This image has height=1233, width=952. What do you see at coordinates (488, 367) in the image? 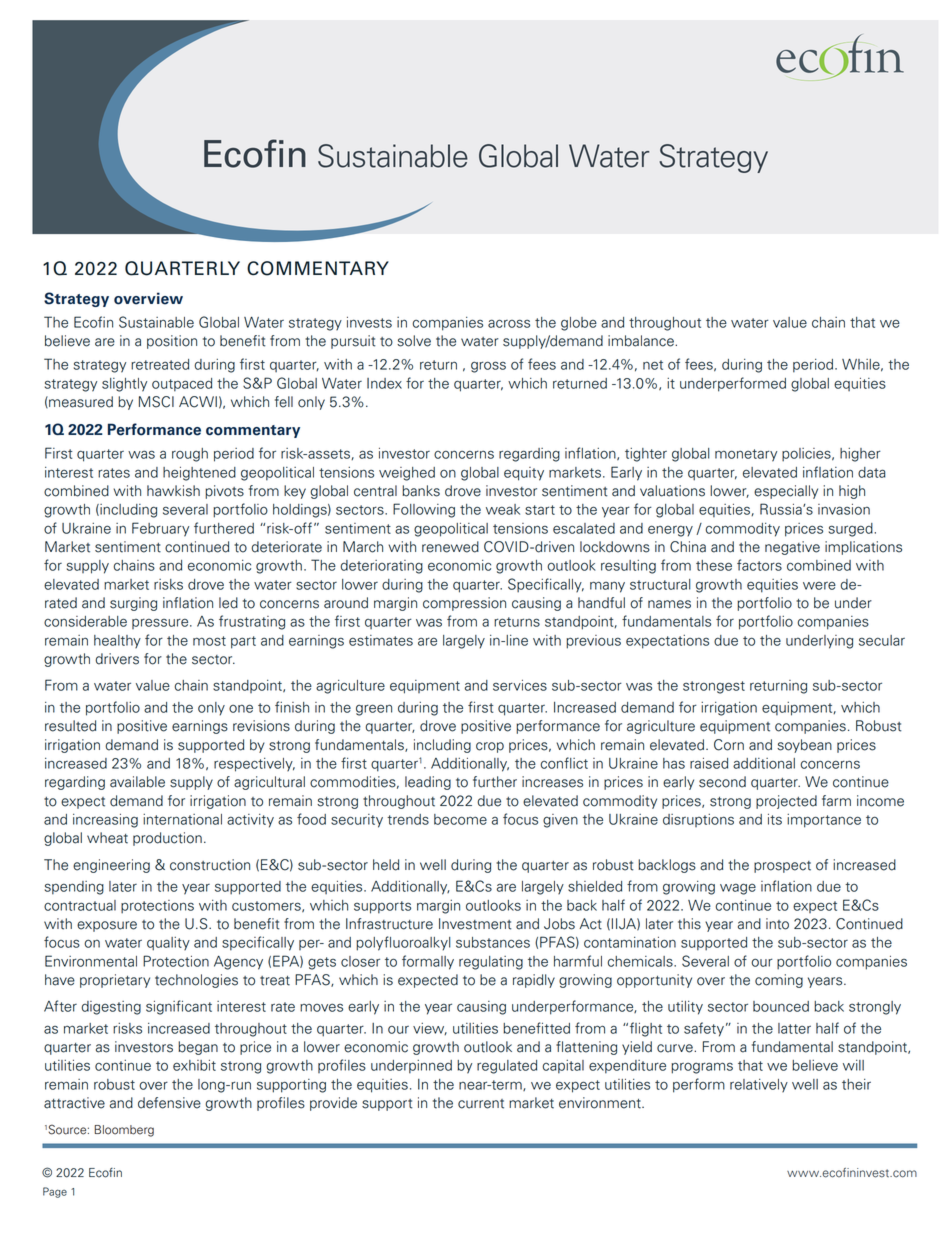
I see `gross` at bounding box center [488, 367].
